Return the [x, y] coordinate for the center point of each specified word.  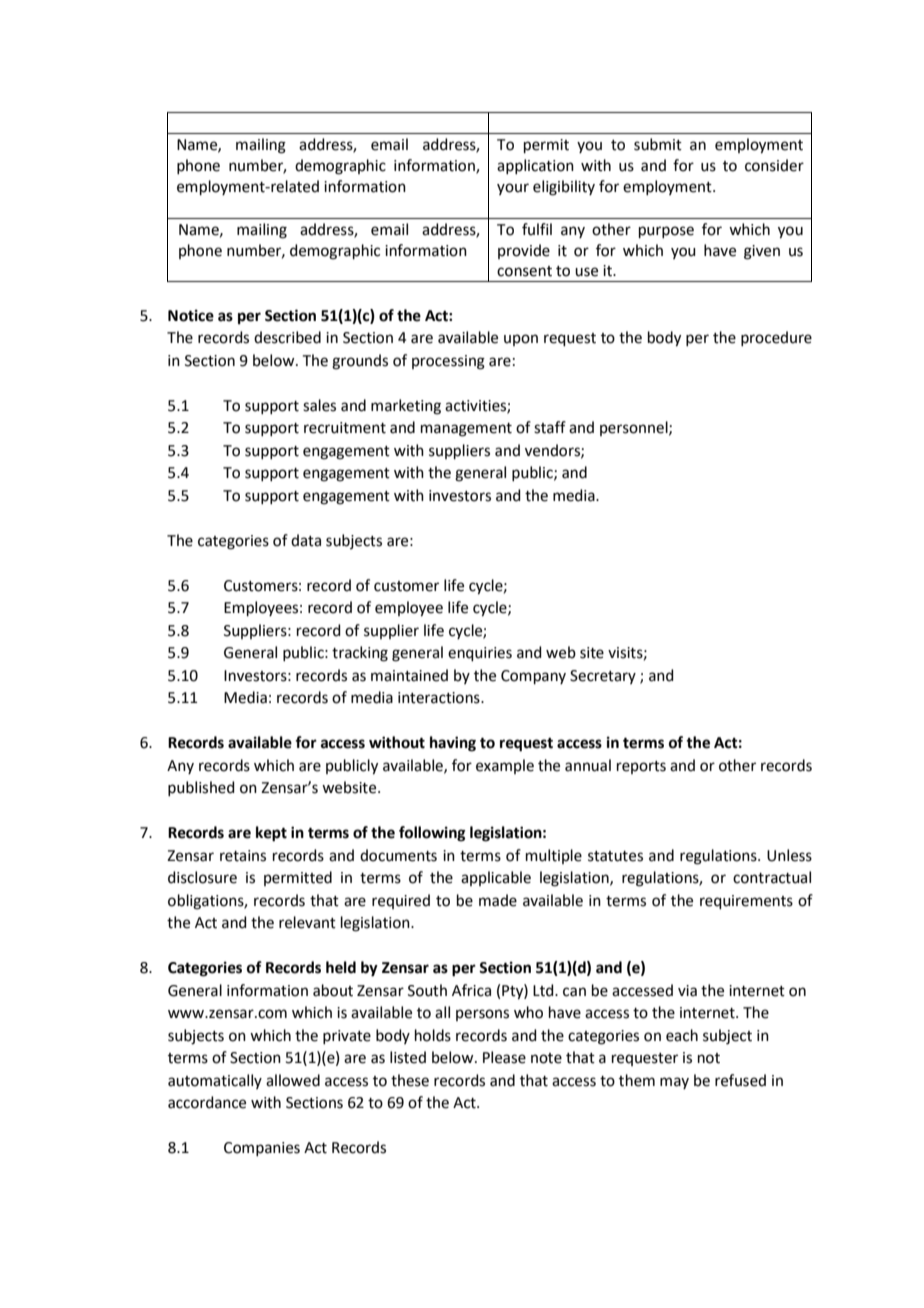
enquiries [480, 654]
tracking [360, 654]
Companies [262, 1149]
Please [504, 1057]
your [513, 189]
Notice [191, 315]
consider [774, 165]
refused [740, 1080]
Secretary [603, 677]
